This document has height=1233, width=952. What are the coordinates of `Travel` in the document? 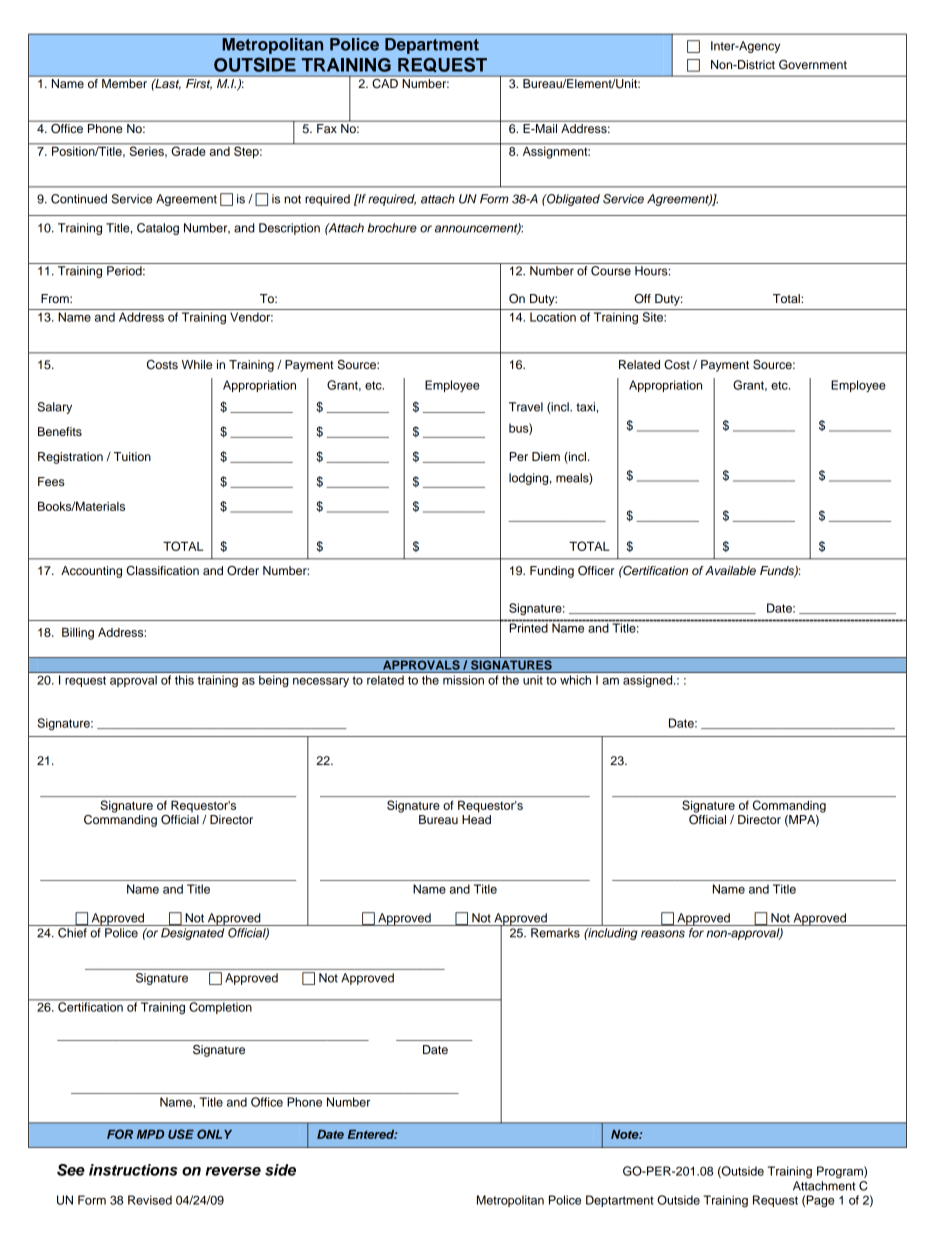 It's located at (526, 407).
